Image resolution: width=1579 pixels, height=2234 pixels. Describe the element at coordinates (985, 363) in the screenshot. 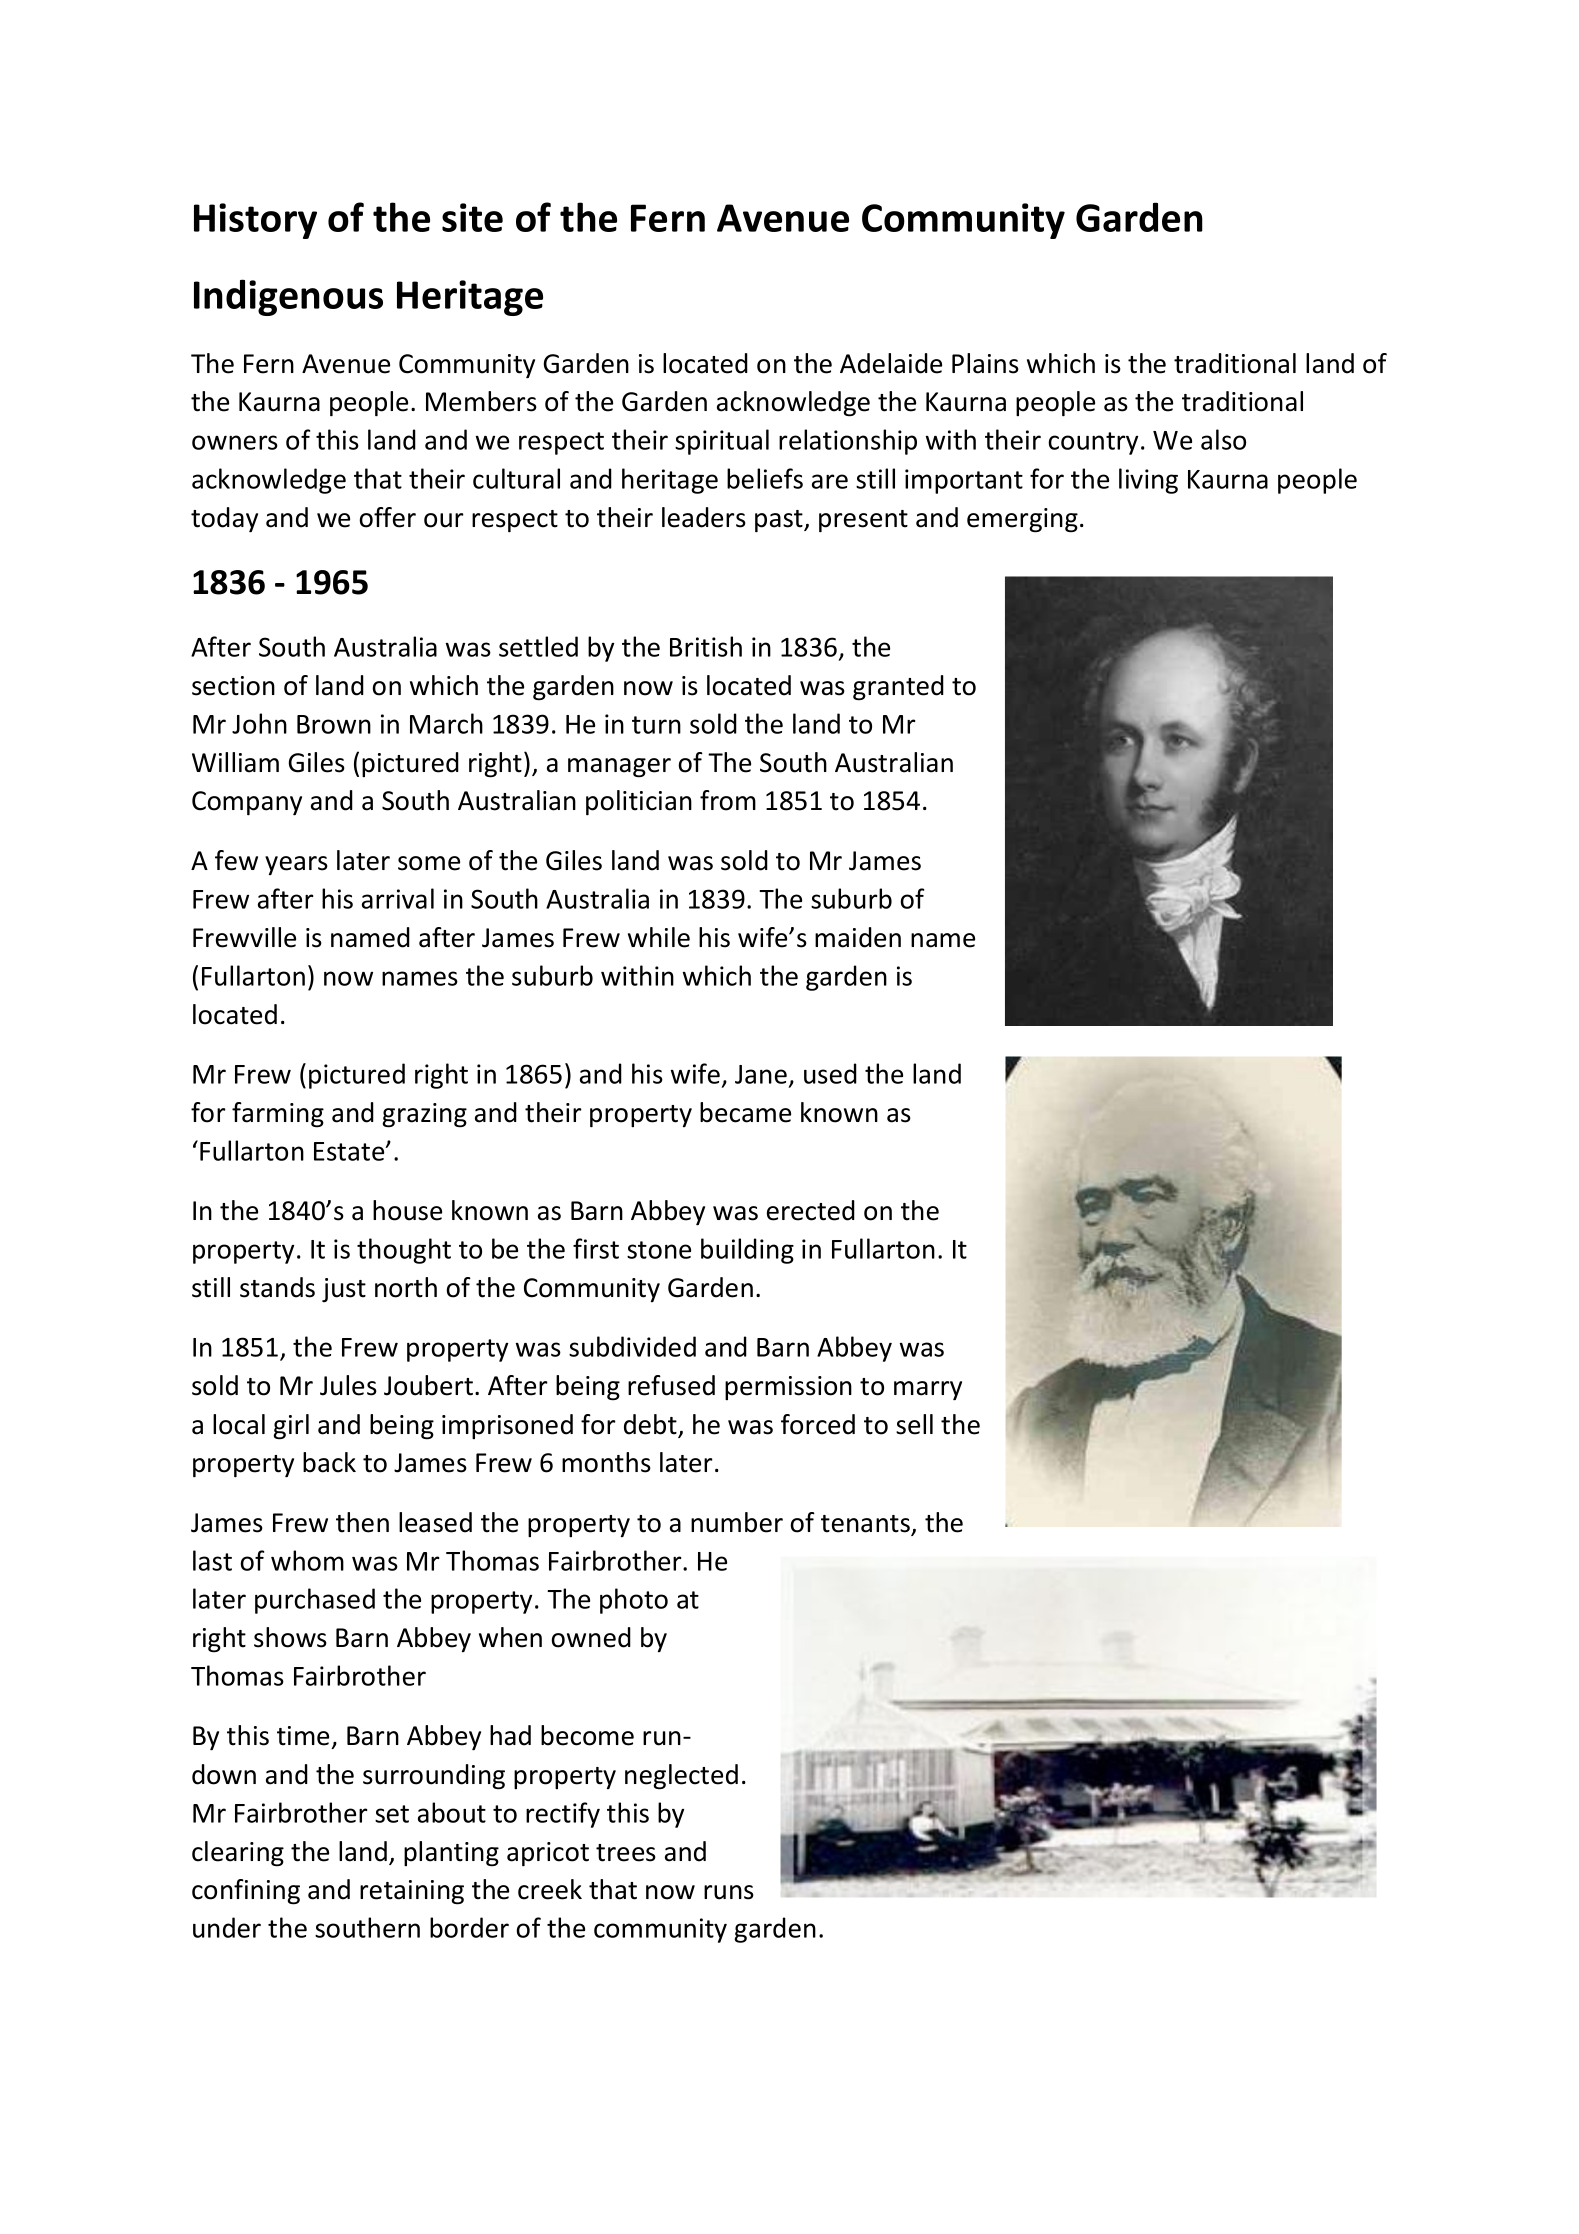

I see `Plains` at that location.
